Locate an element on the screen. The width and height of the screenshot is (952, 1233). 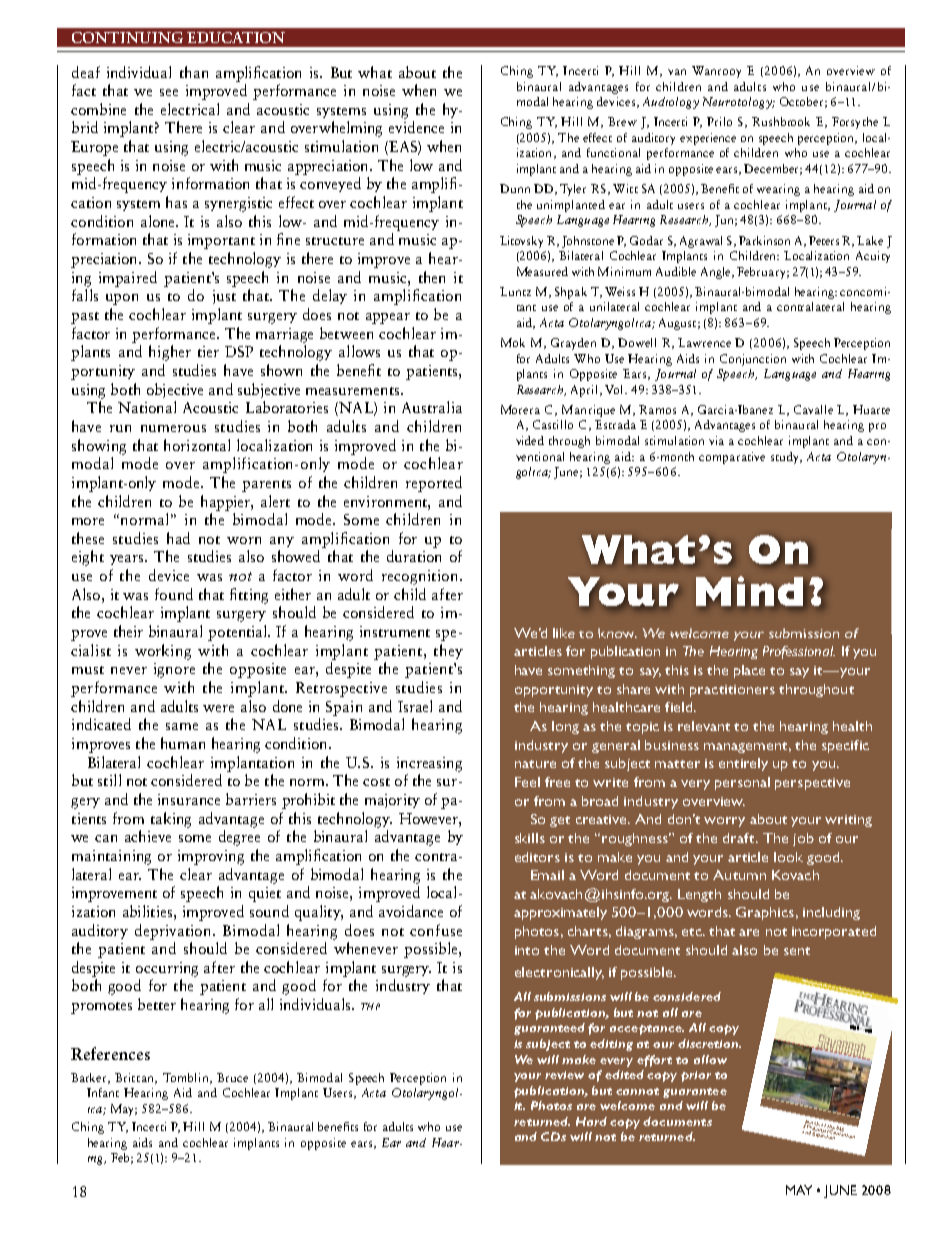
entirely is located at coordinates (743, 764).
